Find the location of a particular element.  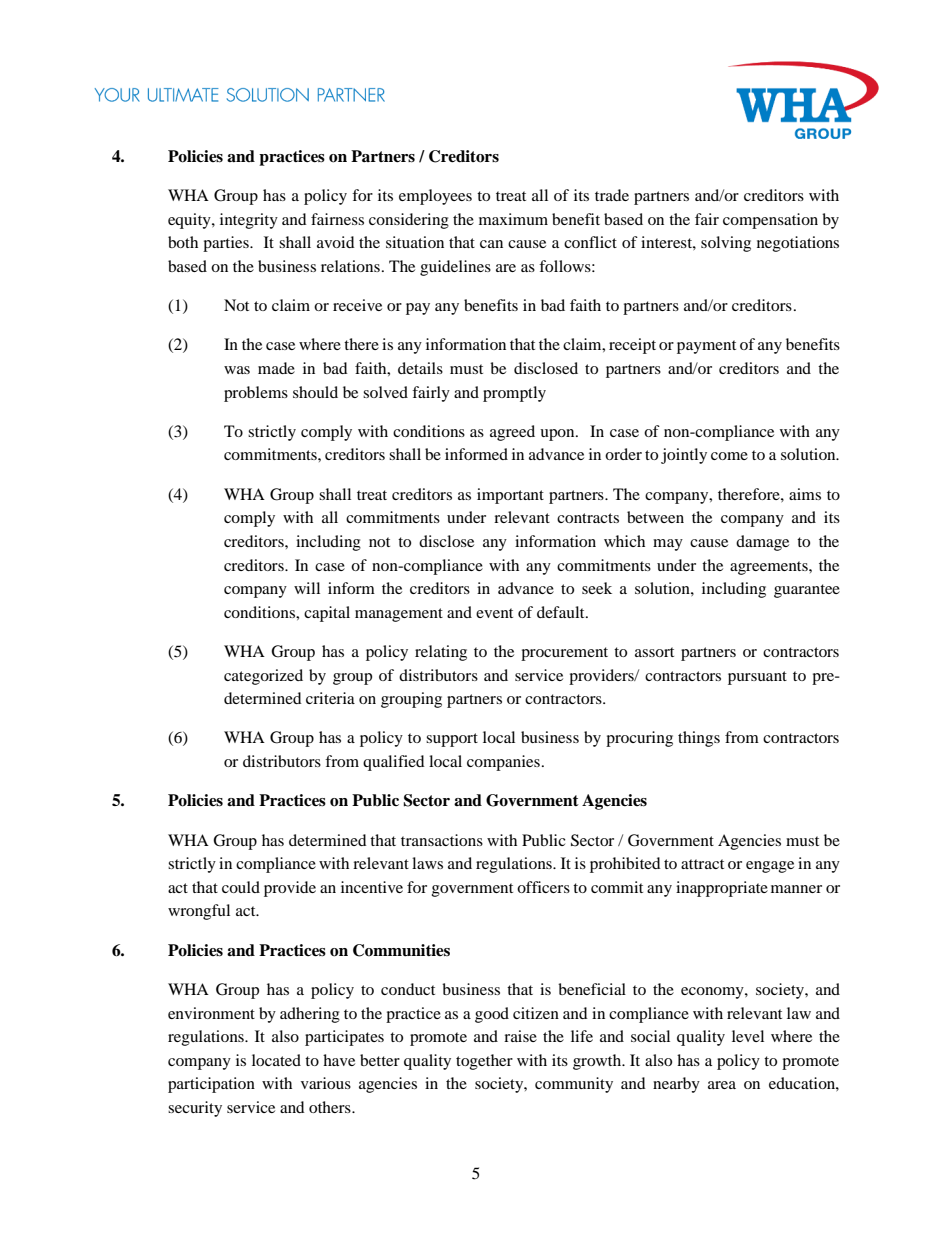

area is located at coordinates (722, 1085).
